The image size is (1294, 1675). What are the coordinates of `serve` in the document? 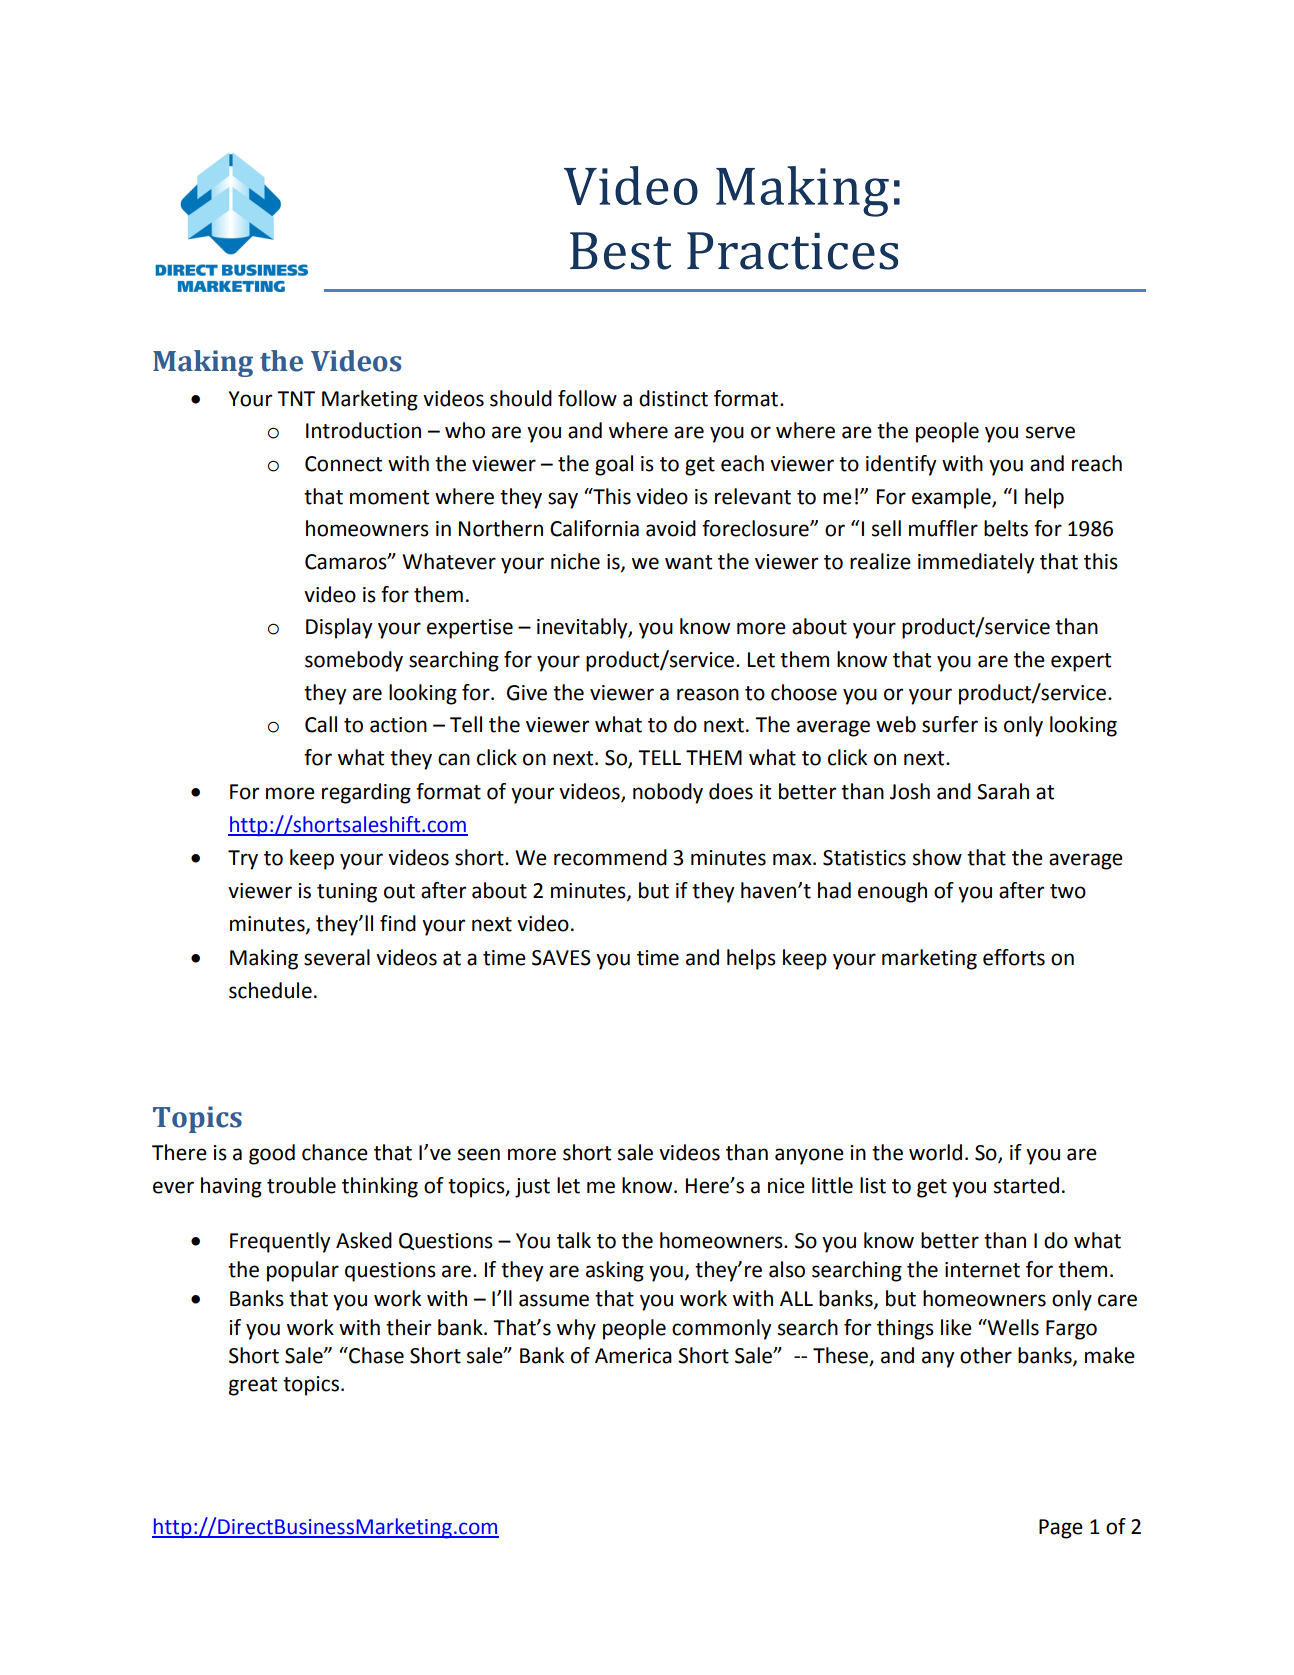 It's located at (1050, 432).
